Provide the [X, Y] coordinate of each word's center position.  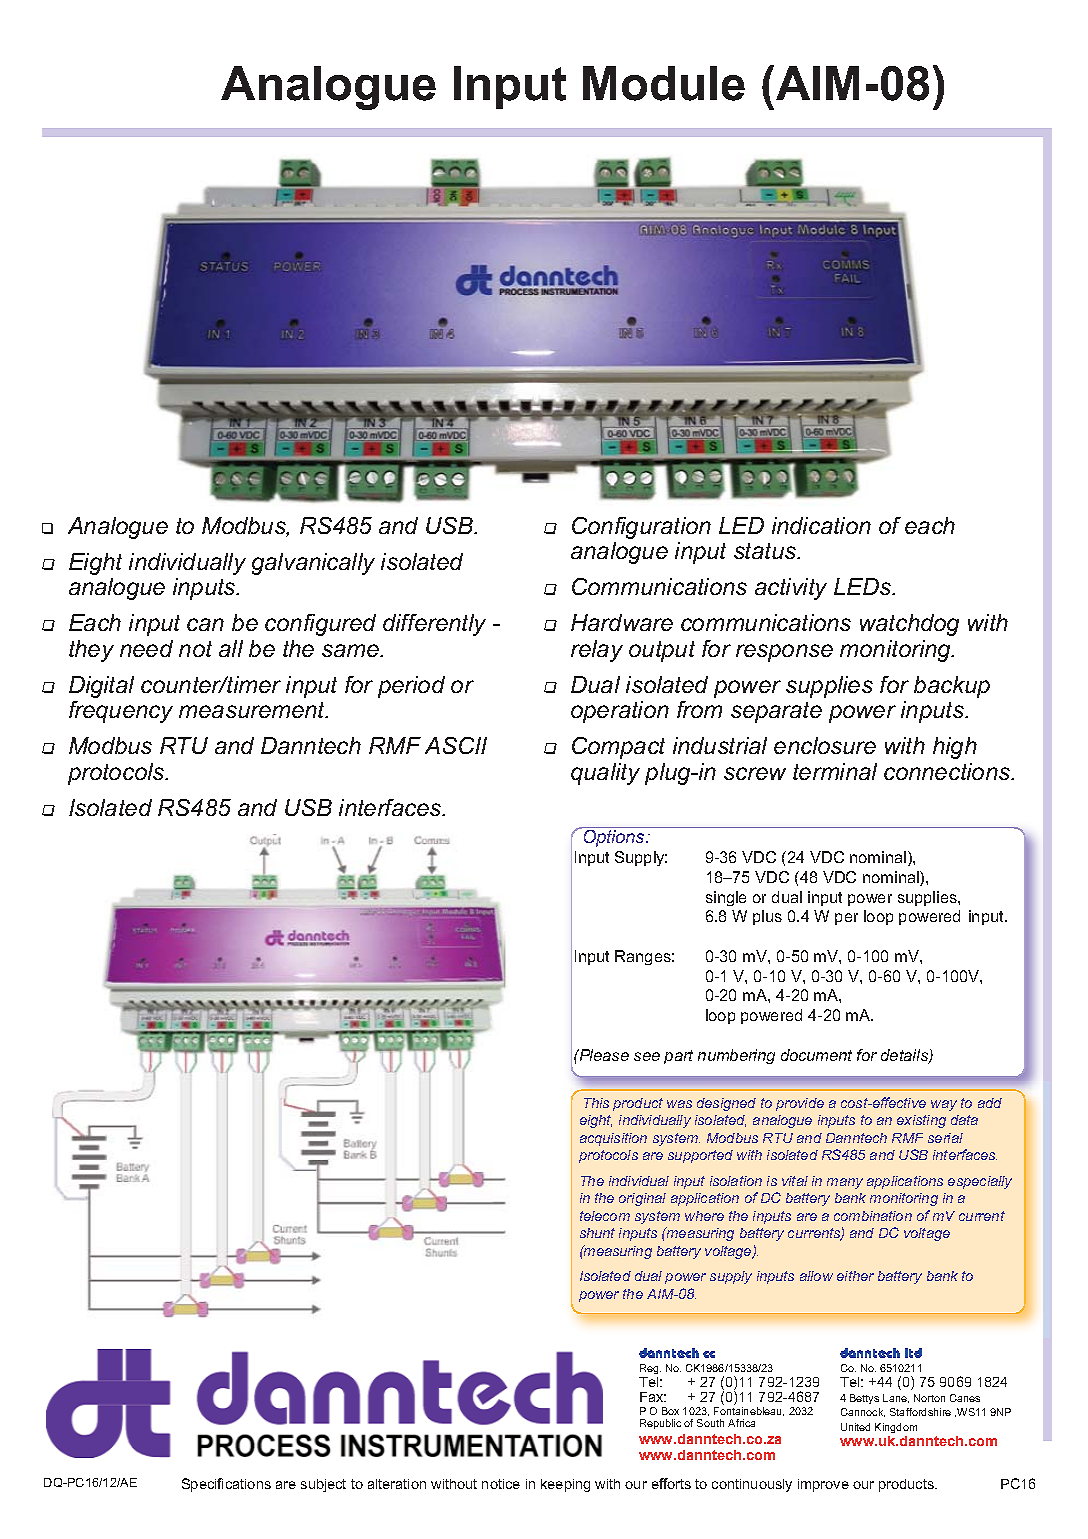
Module [664, 83]
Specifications [226, 1485]
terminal [835, 771]
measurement [253, 710]
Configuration [641, 528]
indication [821, 525]
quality [605, 774]
